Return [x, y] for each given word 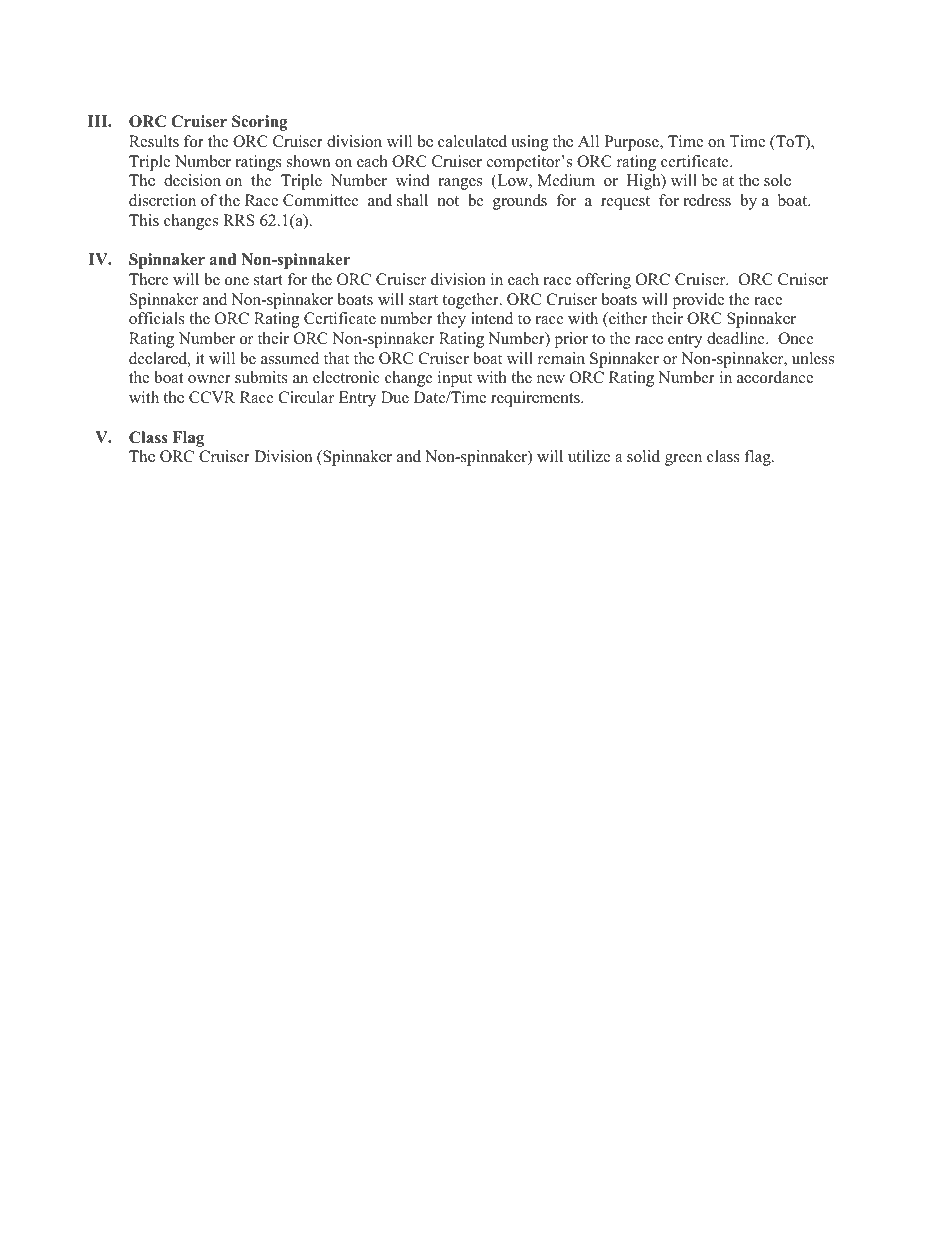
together [471, 301]
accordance [775, 377]
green [683, 460]
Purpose [632, 143]
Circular [306, 397]
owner [209, 379]
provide [698, 301]
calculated [472, 141]
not [448, 201]
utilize [589, 456]
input [455, 379]
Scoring [260, 123]
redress [707, 200]
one [237, 281]
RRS [239, 220]
